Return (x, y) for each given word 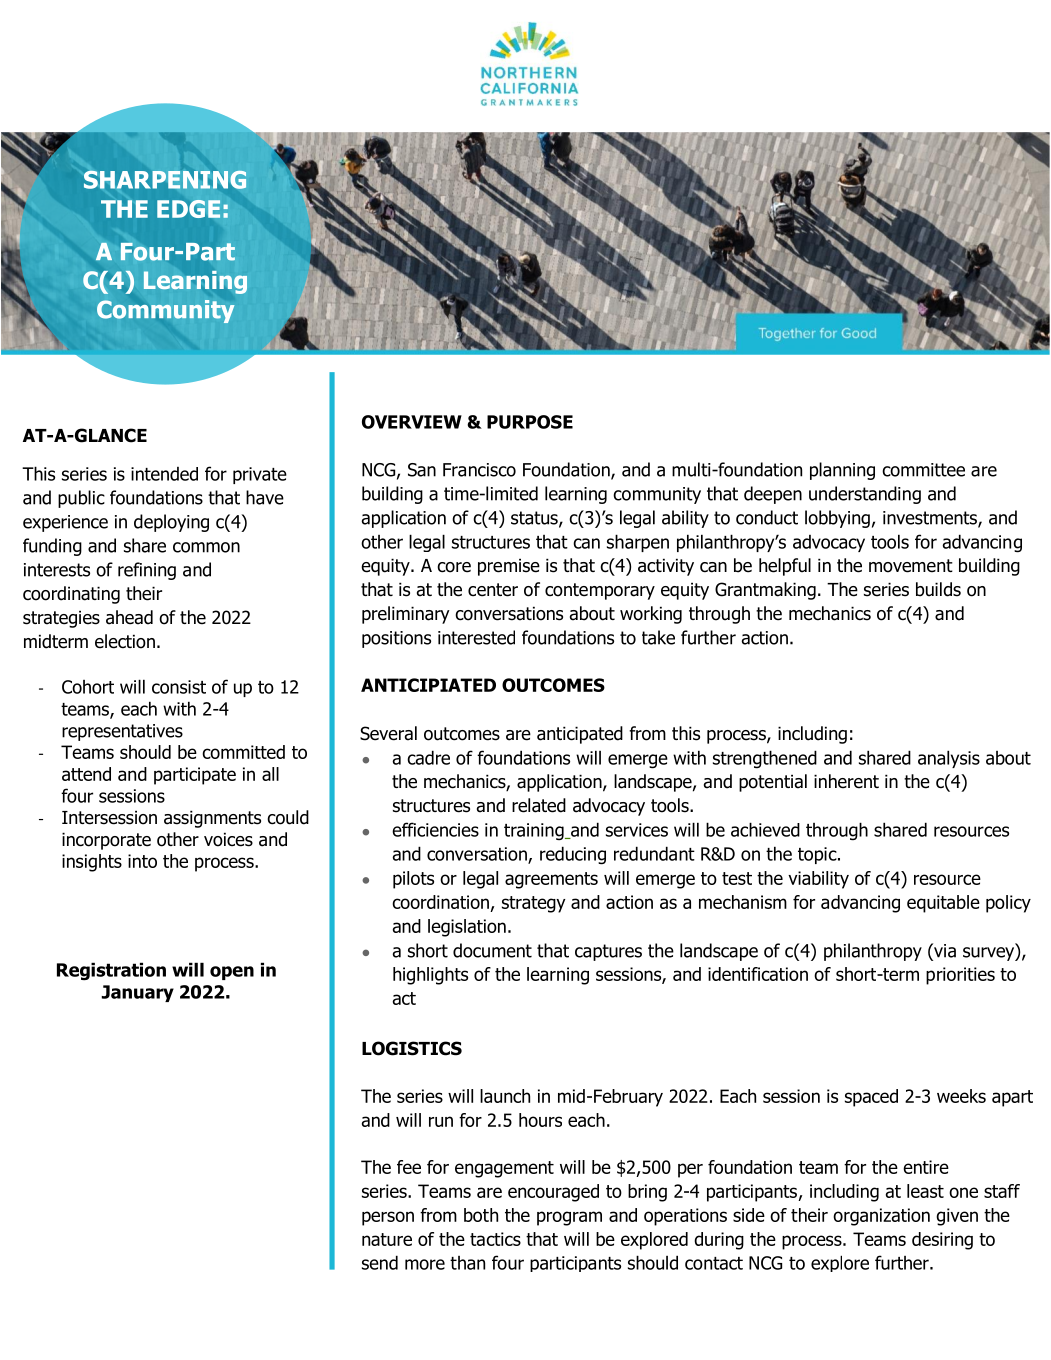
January (137, 993)
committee (923, 470)
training (535, 832)
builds (938, 589)
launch (505, 1096)
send (380, 1262)
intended (164, 474)
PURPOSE (530, 422)
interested (476, 637)
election (125, 641)
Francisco (479, 470)
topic (818, 855)
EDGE (188, 209)
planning (842, 471)
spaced (871, 1098)
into (142, 861)
